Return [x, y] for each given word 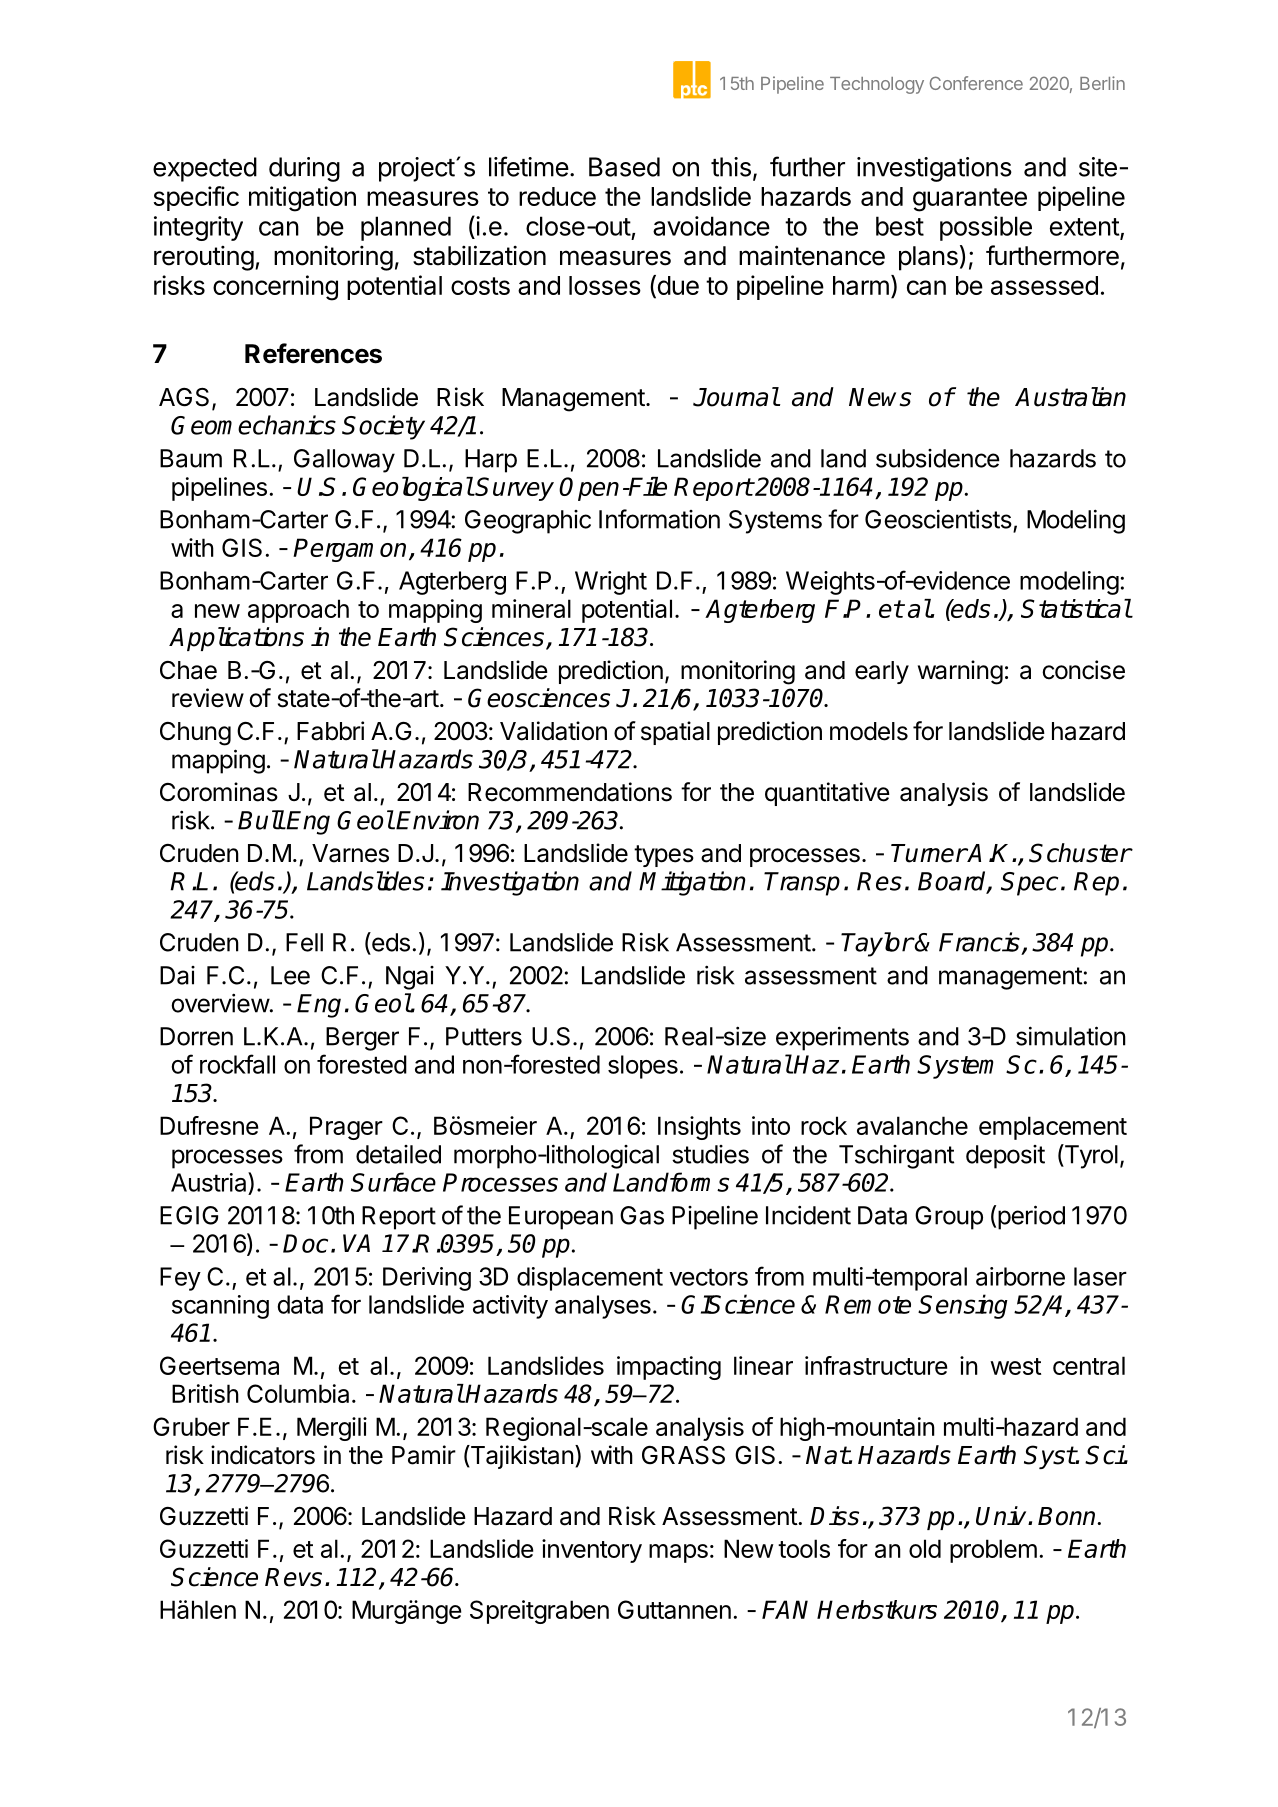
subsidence [938, 458]
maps [678, 1553]
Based [624, 167]
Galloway [344, 461]
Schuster [1080, 853]
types [664, 856]
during [304, 169]
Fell [304, 942]
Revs [293, 1577]
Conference [976, 83]
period [1031, 1217]
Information [659, 519]
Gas [642, 1215]
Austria [210, 1182]
